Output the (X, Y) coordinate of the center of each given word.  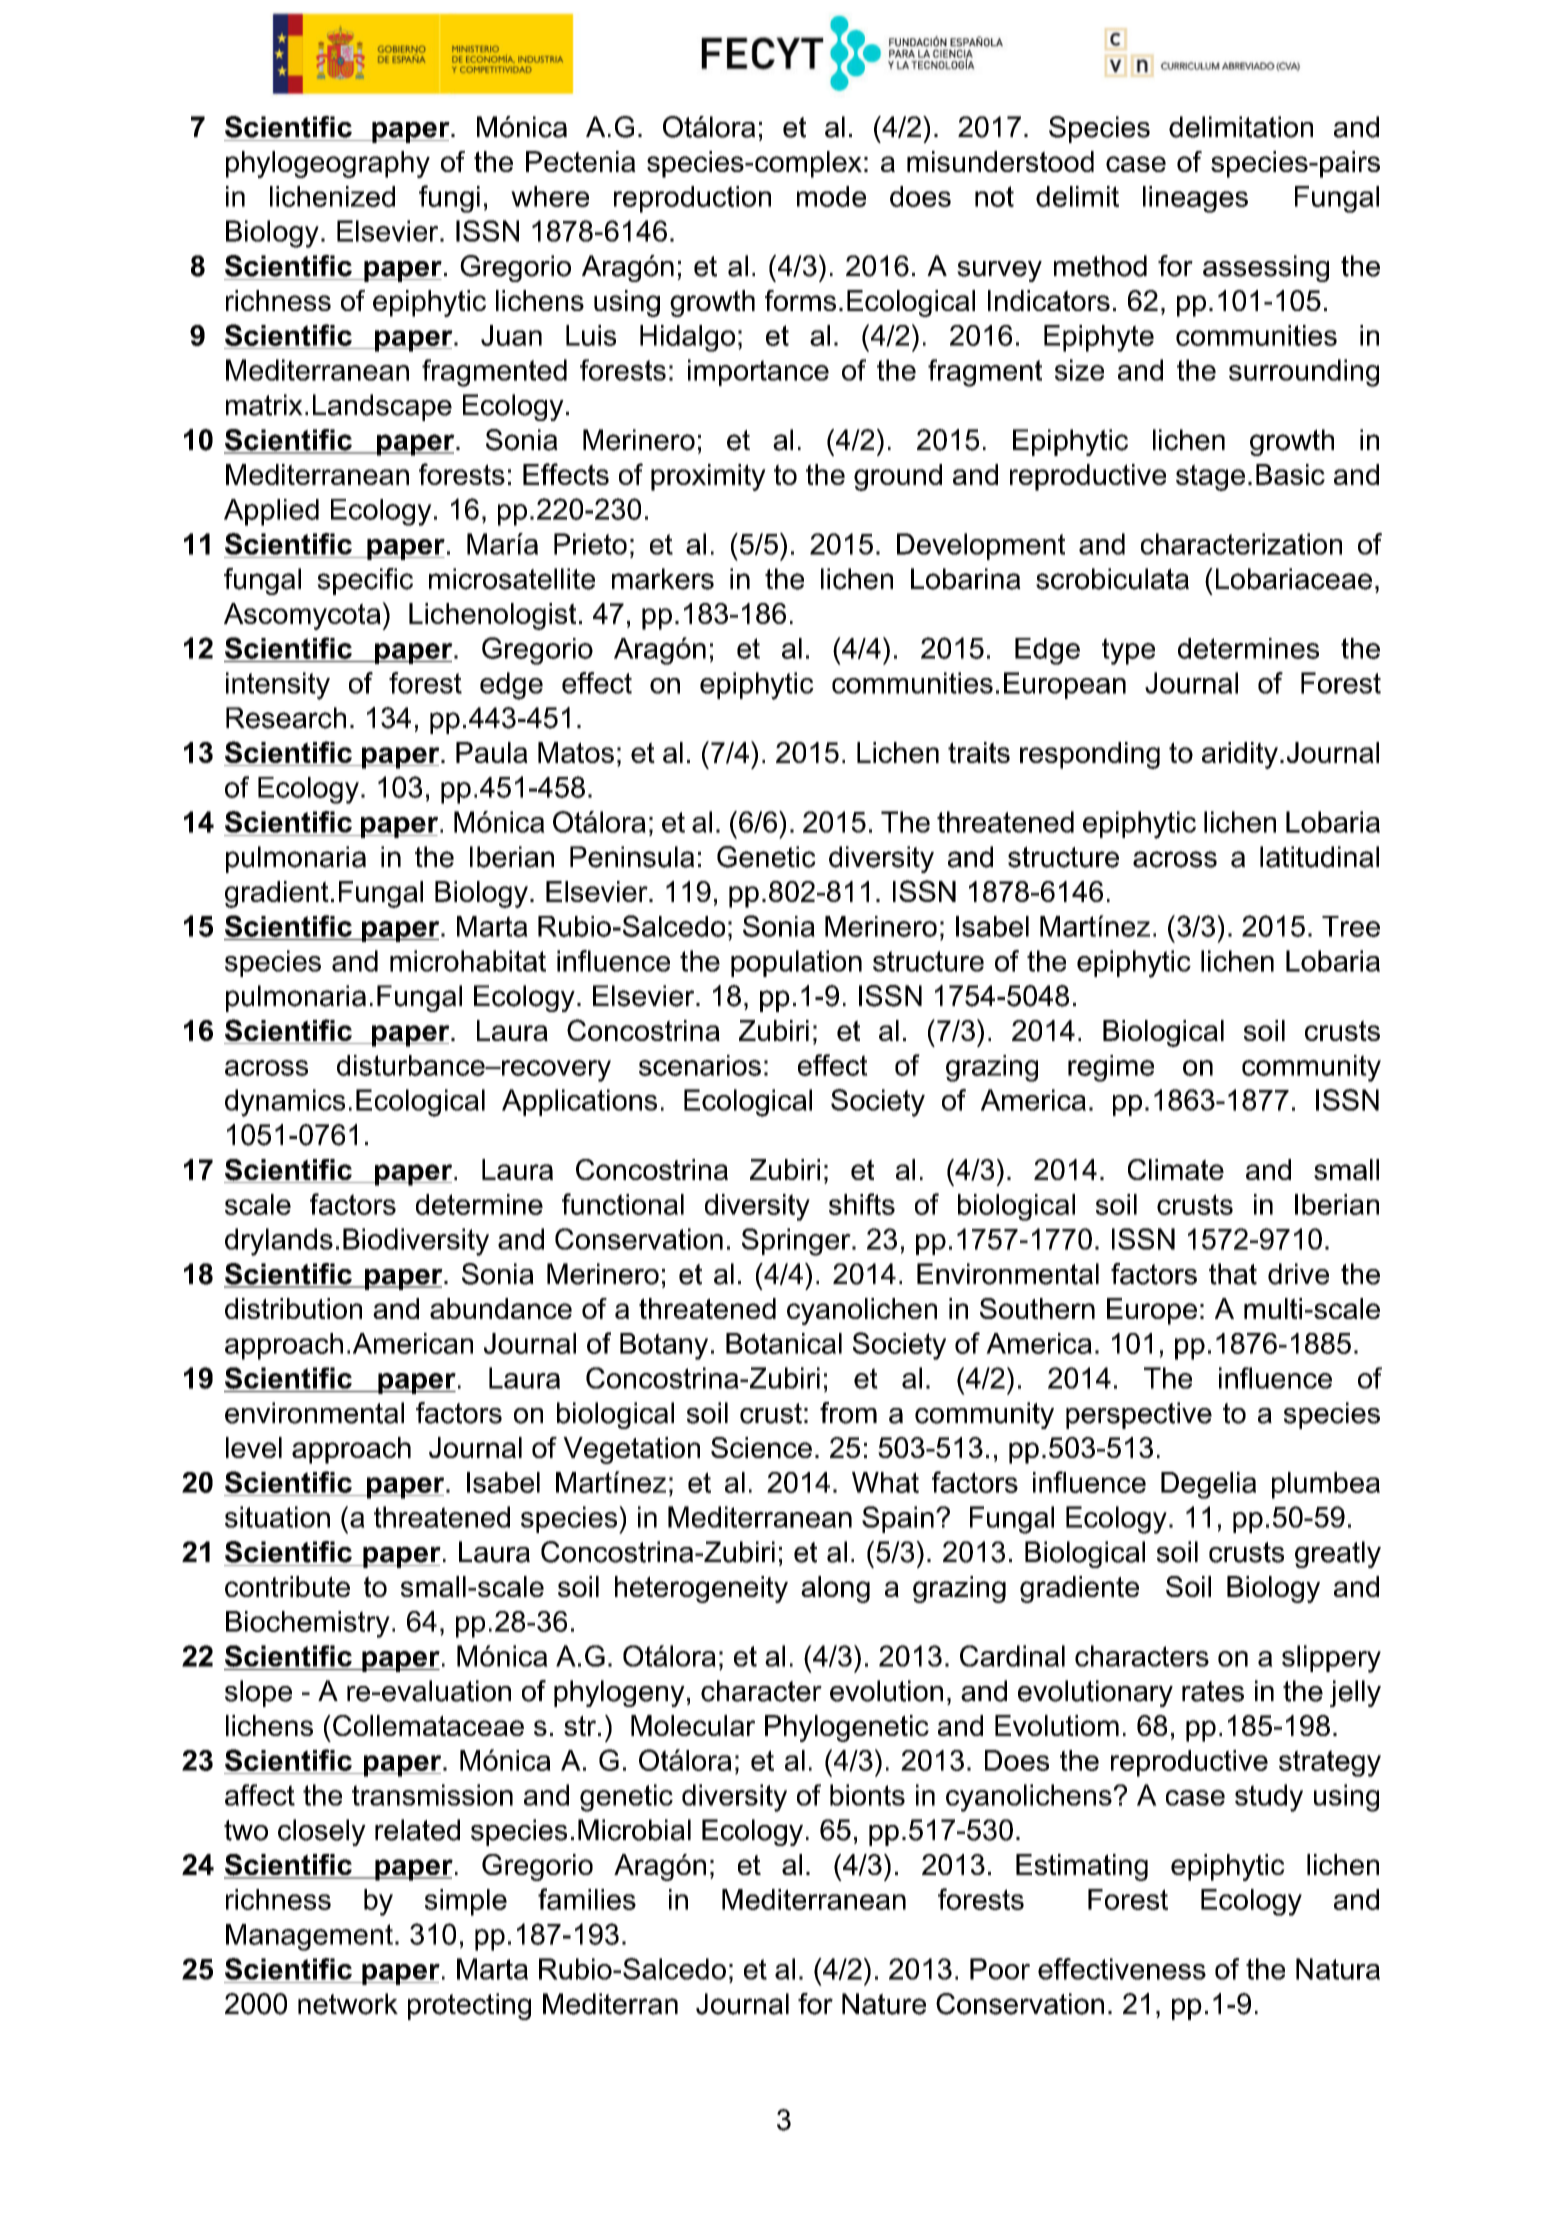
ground (898, 477)
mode (831, 196)
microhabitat (468, 961)
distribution (293, 1308)
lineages (1195, 199)
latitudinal (1319, 857)
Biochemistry (308, 1624)
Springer (797, 1242)
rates (1213, 1691)
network (348, 2004)
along (835, 1589)
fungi (449, 199)
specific (365, 581)
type (1128, 651)
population (796, 963)
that (1233, 1274)
